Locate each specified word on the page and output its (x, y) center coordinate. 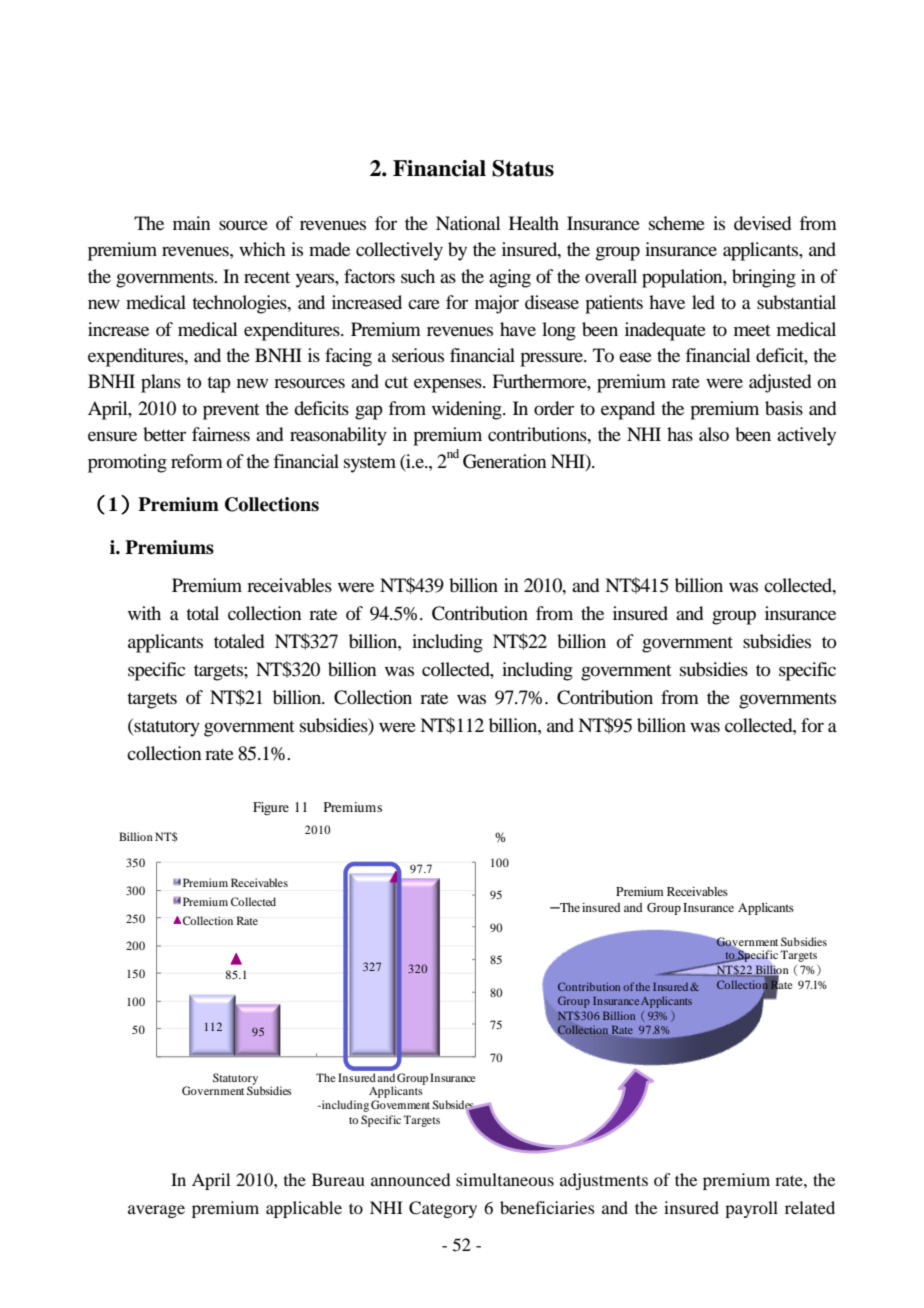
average (156, 1211)
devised (762, 223)
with (144, 613)
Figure (271, 808)
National (468, 223)
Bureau (338, 1179)
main (191, 223)
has (680, 434)
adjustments (604, 1181)
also (714, 434)
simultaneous (505, 1179)
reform (197, 461)
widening (468, 410)
